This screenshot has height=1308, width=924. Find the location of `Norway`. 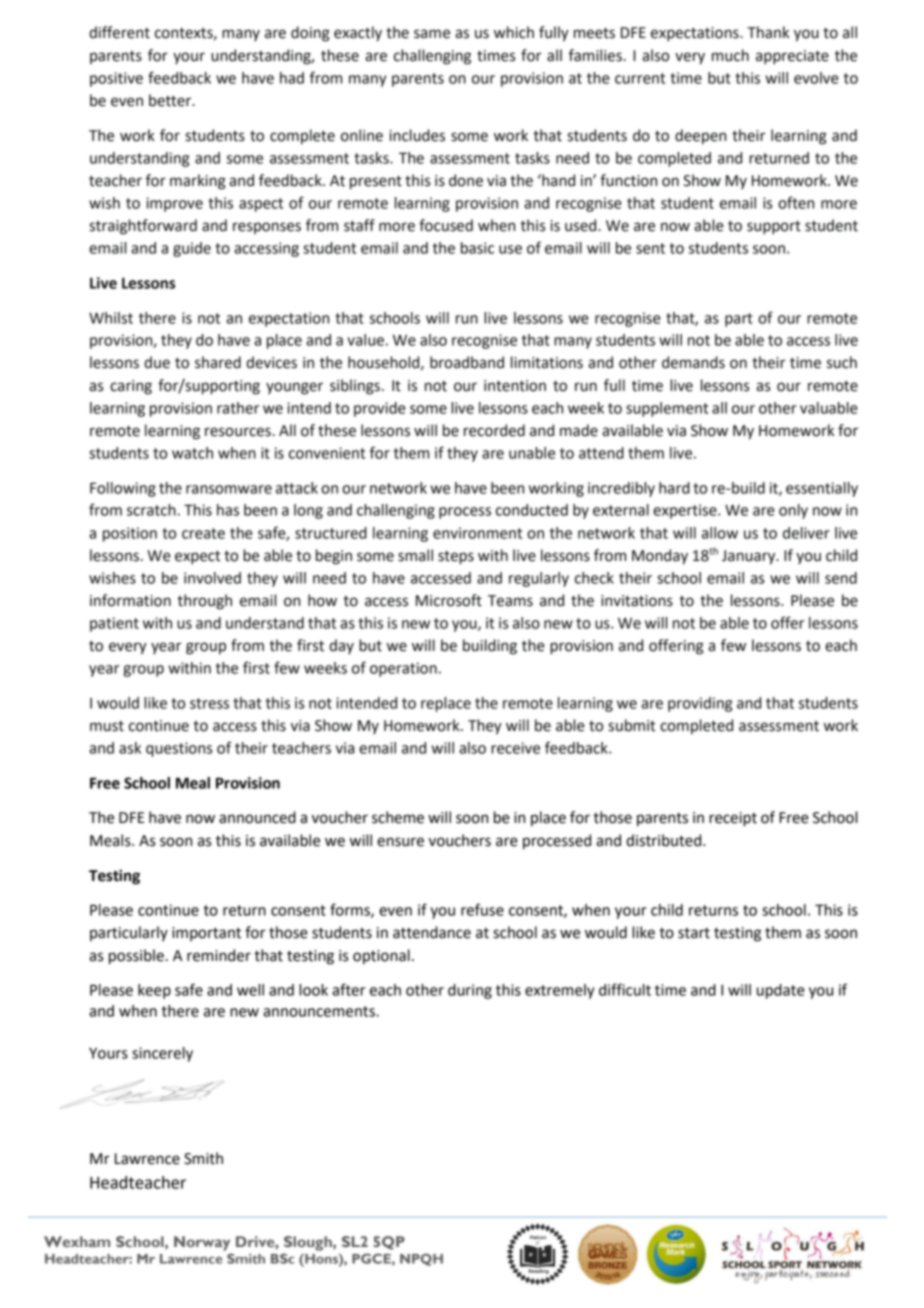

Norway is located at coordinates (202, 1243).
